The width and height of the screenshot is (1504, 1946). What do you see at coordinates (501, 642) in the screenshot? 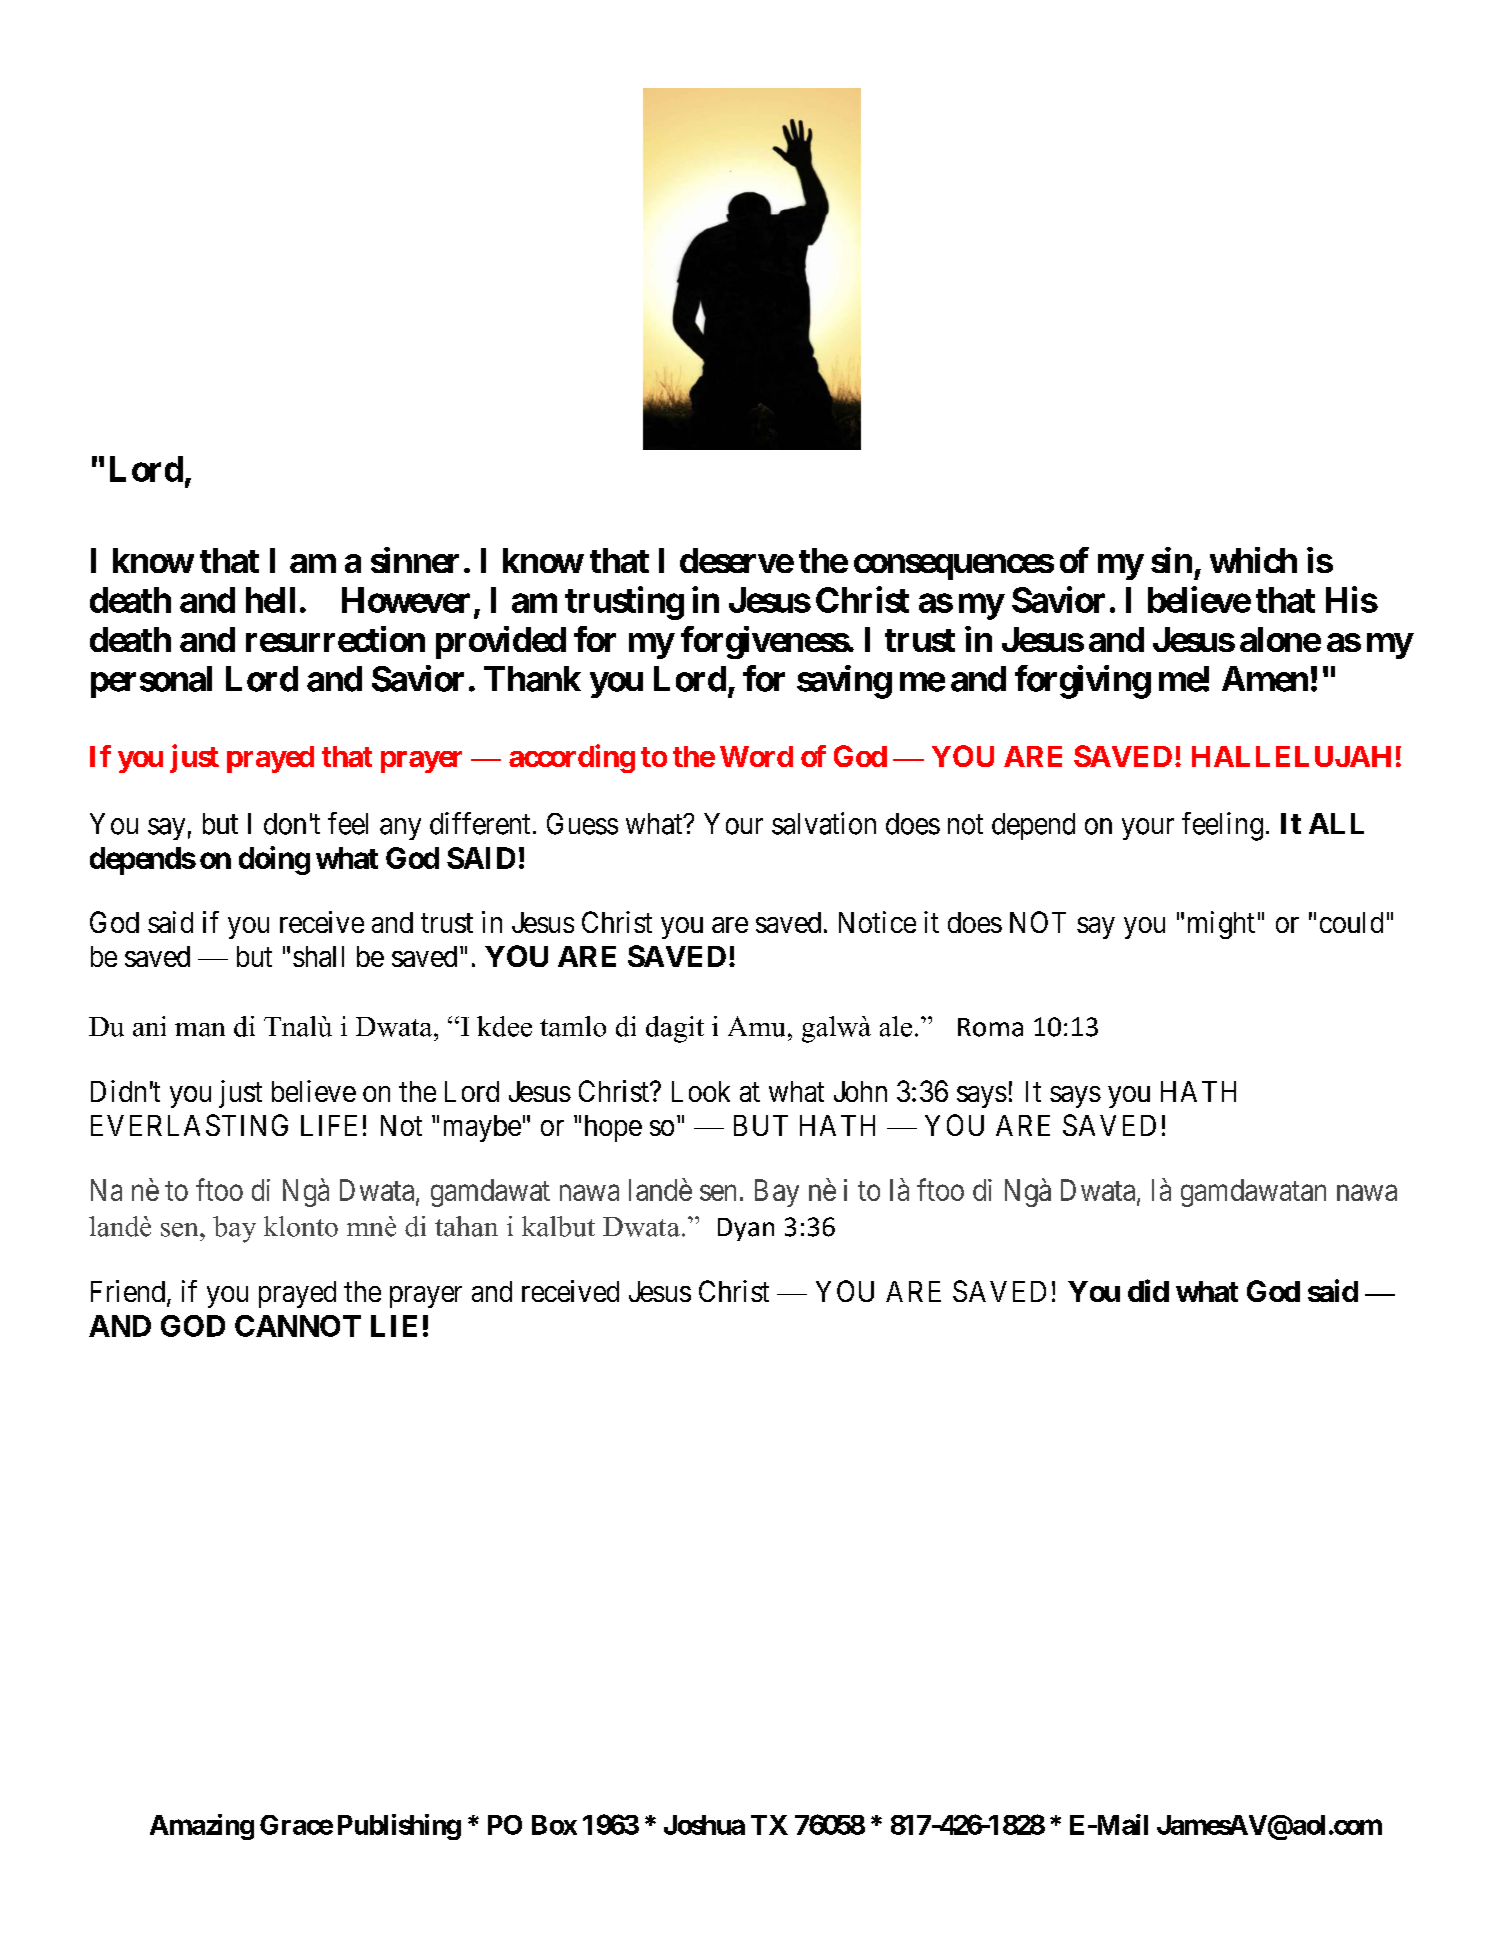
I see `provided` at bounding box center [501, 642].
